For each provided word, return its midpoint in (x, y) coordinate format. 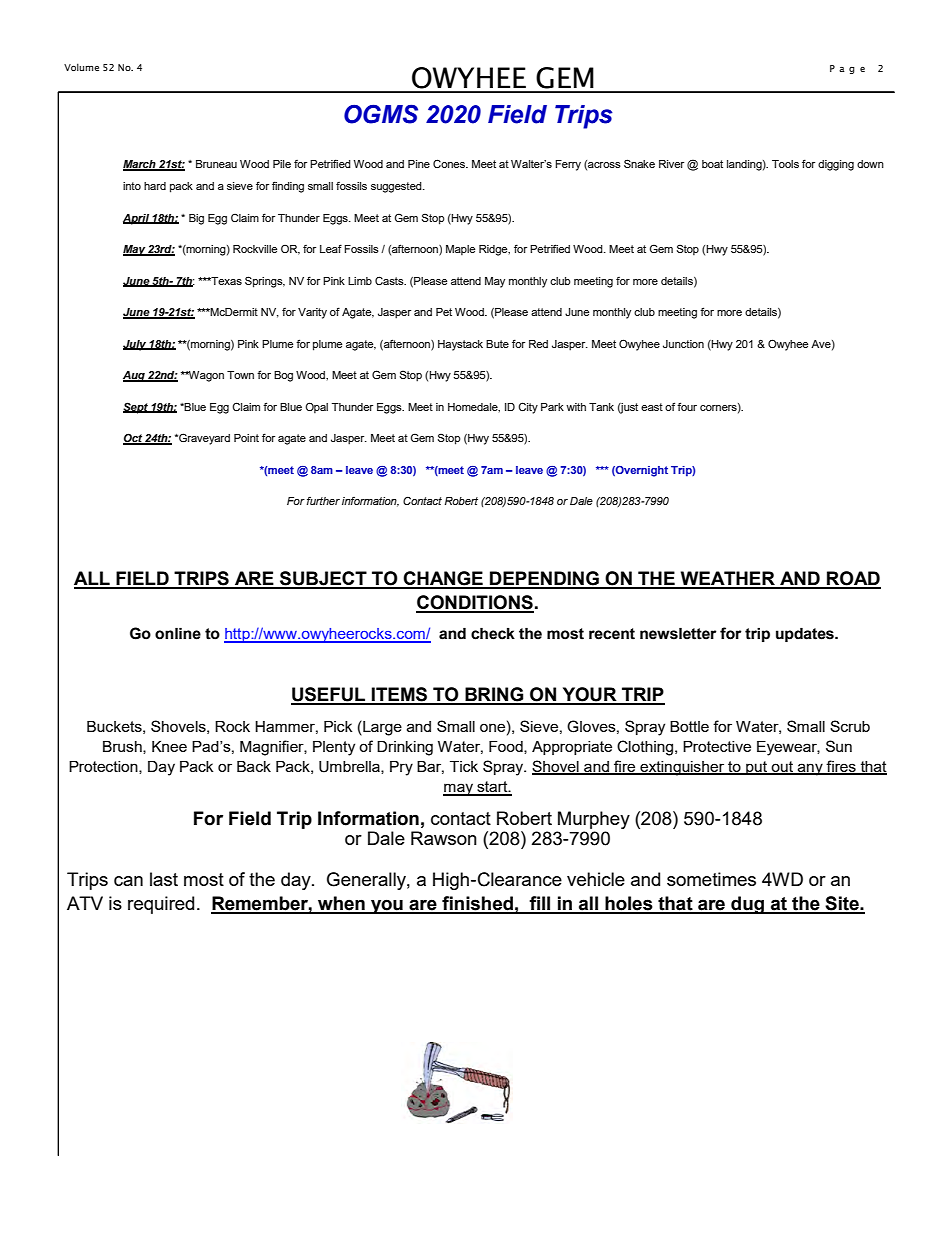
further (323, 500)
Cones (450, 163)
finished (477, 904)
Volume (81, 67)
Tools (785, 164)
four (687, 406)
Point (246, 438)
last (164, 879)
